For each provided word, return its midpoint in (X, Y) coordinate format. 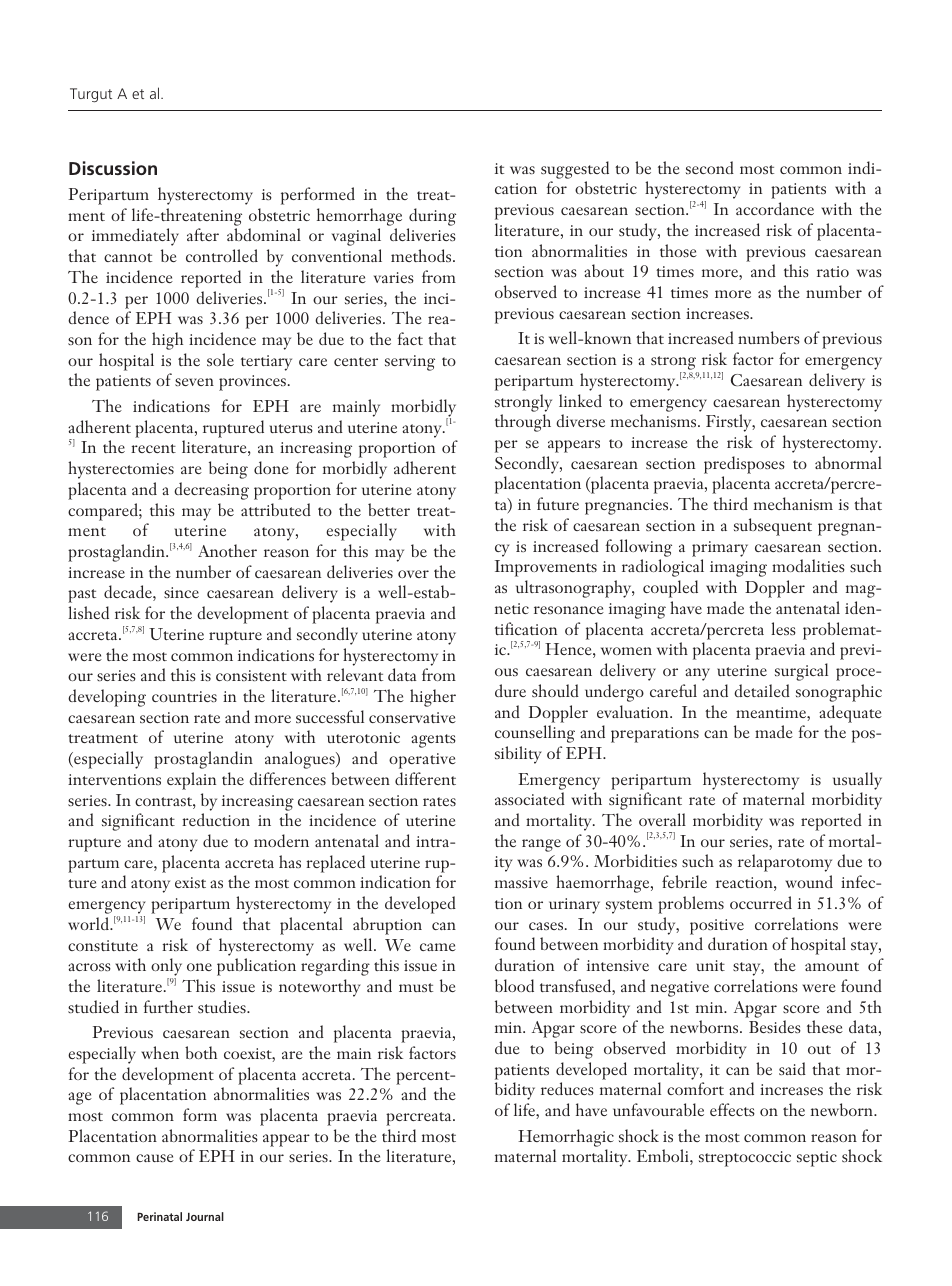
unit (710, 965)
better (389, 509)
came (438, 947)
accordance (775, 208)
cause (155, 1158)
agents (433, 741)
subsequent (773, 527)
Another (227, 550)
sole (220, 359)
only (166, 968)
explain (191, 781)
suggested (575, 170)
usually (857, 781)
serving (410, 363)
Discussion (113, 168)
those (678, 250)
